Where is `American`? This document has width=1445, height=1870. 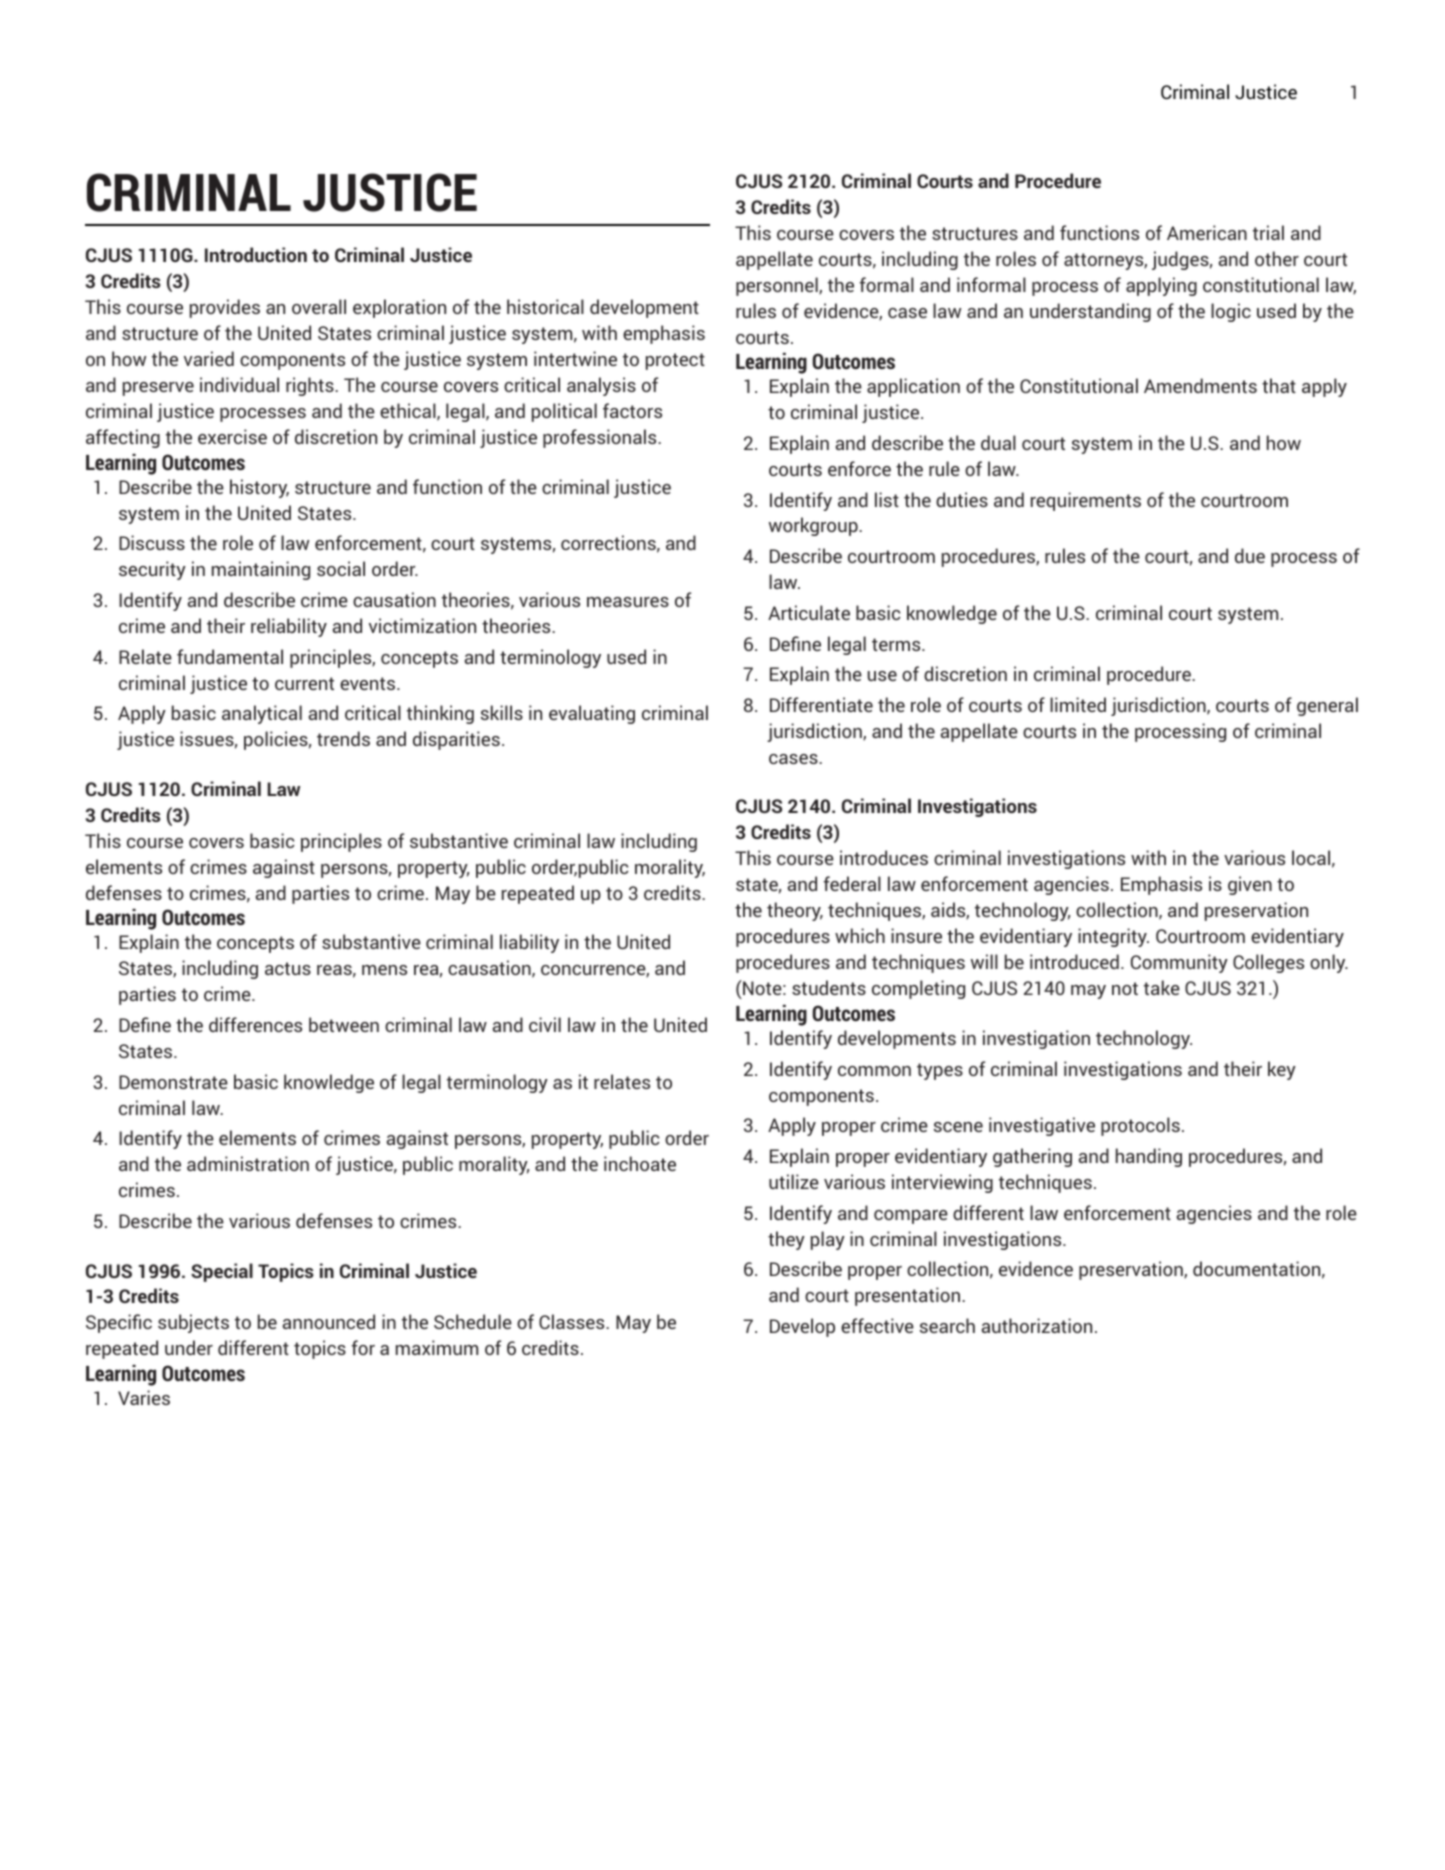 American is located at coordinates (1207, 232).
